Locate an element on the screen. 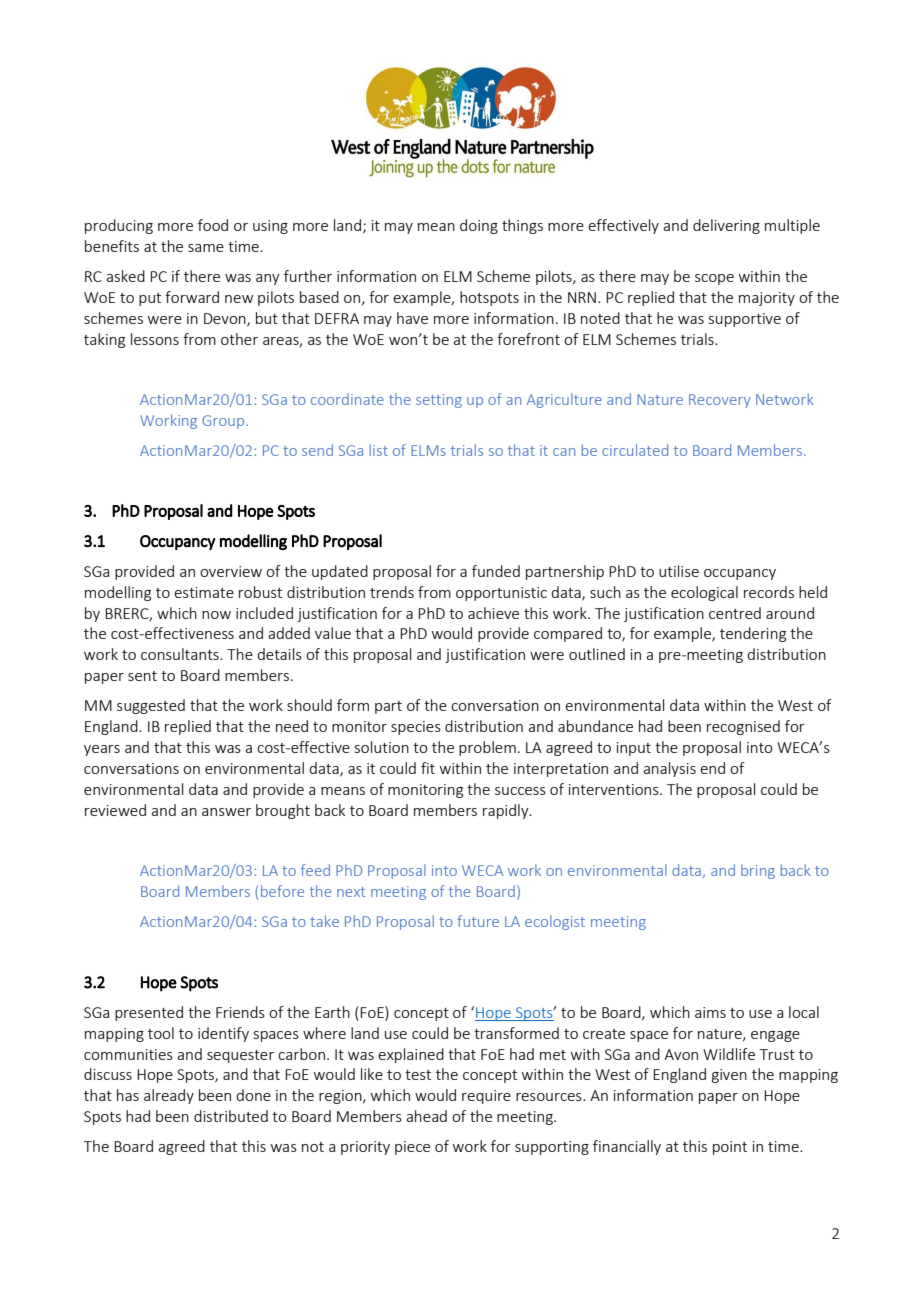  bring is located at coordinates (758, 871).
